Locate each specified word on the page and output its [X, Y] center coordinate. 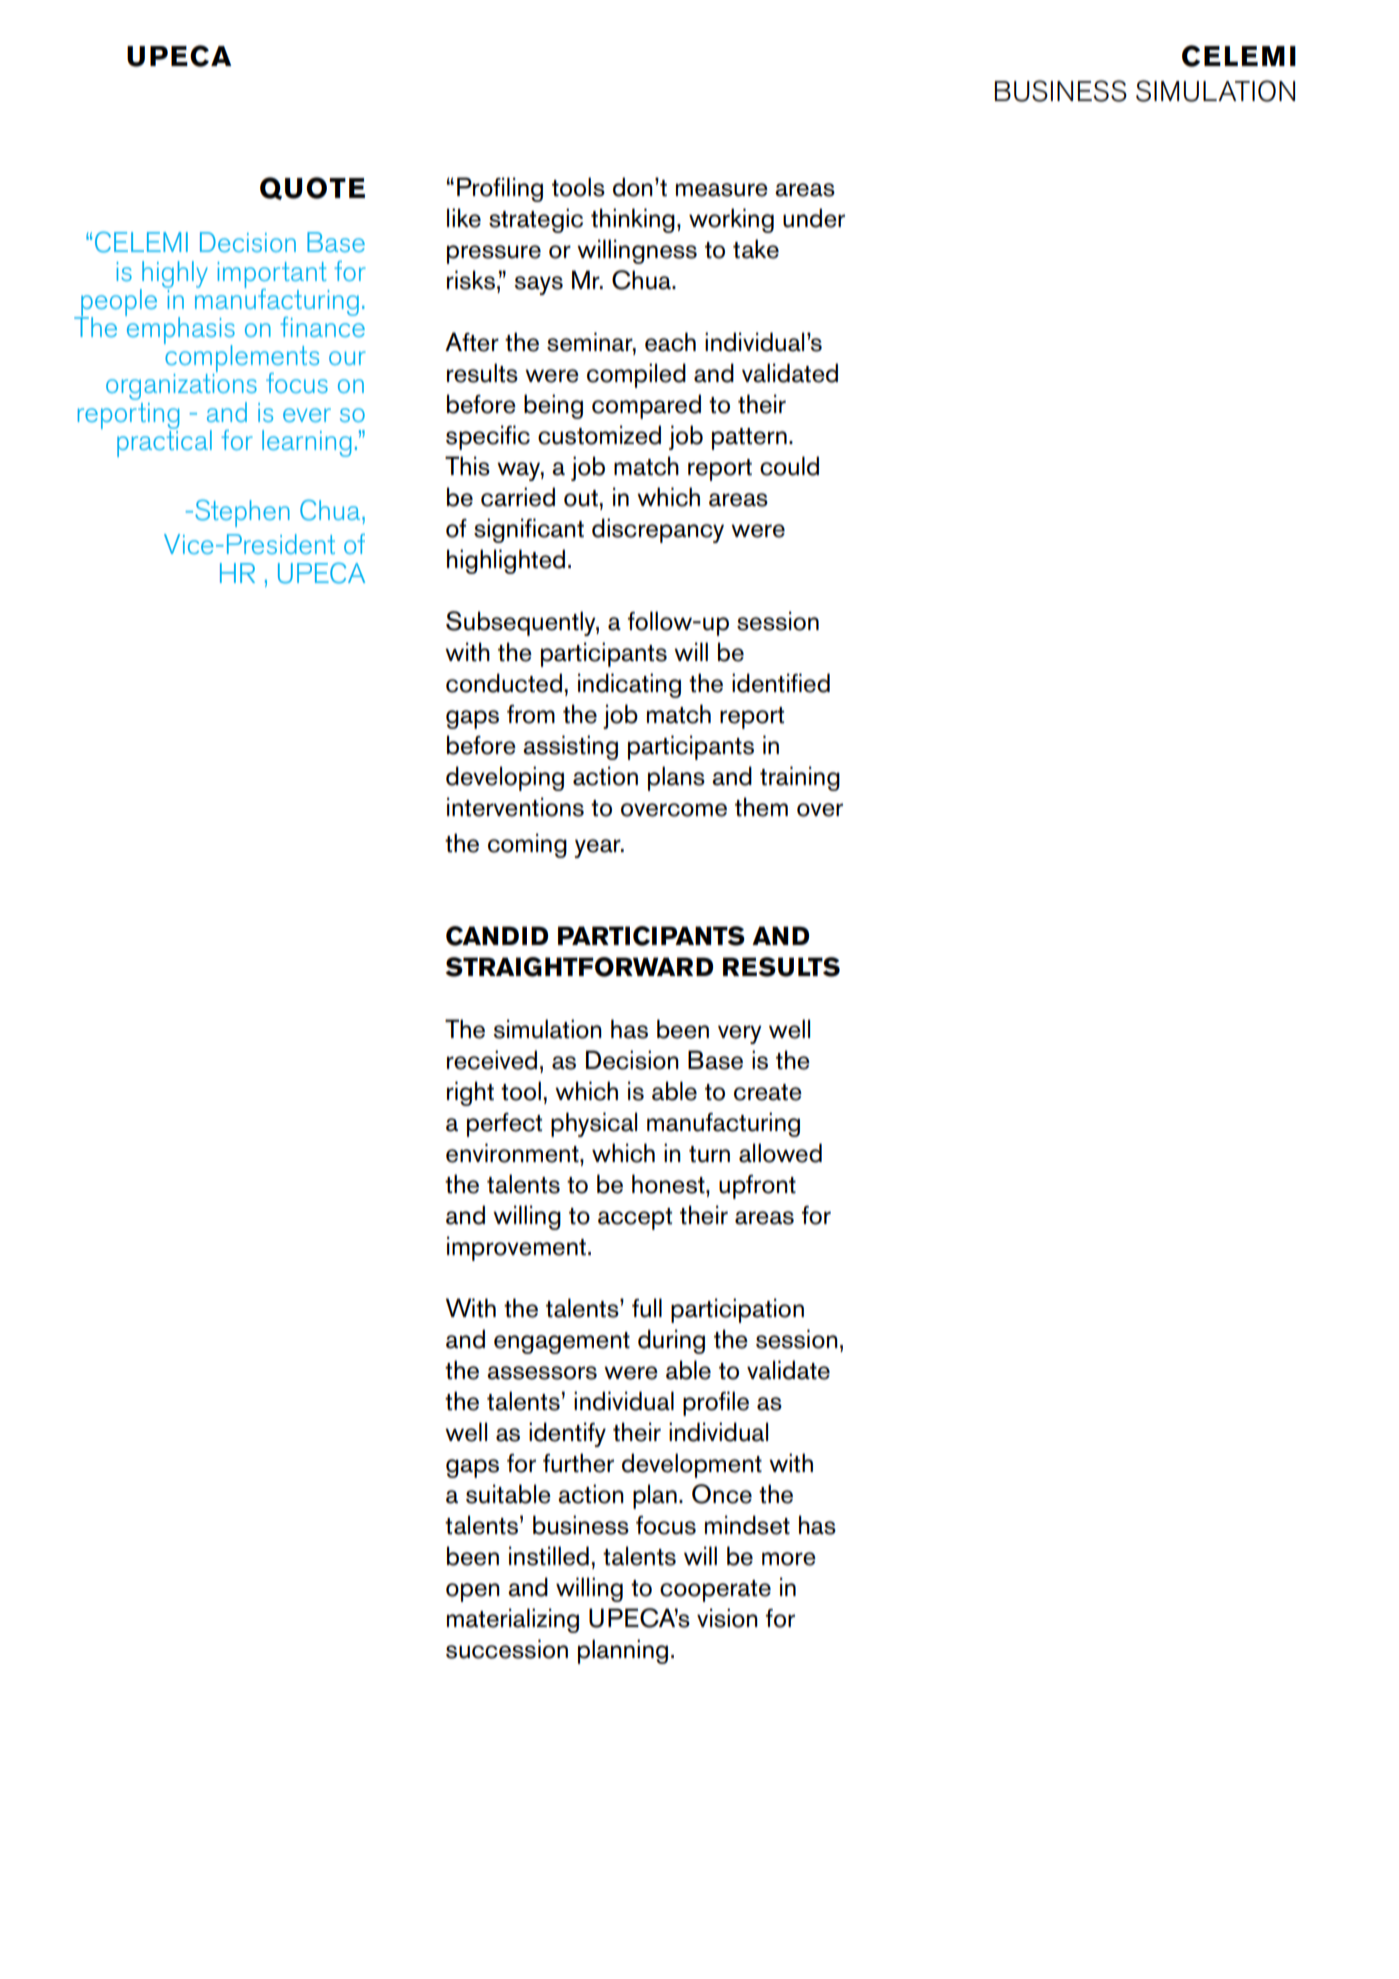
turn [709, 1154]
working [731, 220]
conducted [504, 683]
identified [781, 683]
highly [174, 275]
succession [507, 1649]
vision [727, 1618]
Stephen [242, 513]
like [464, 218]
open [473, 1592]
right [470, 1093]
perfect [504, 1125]
